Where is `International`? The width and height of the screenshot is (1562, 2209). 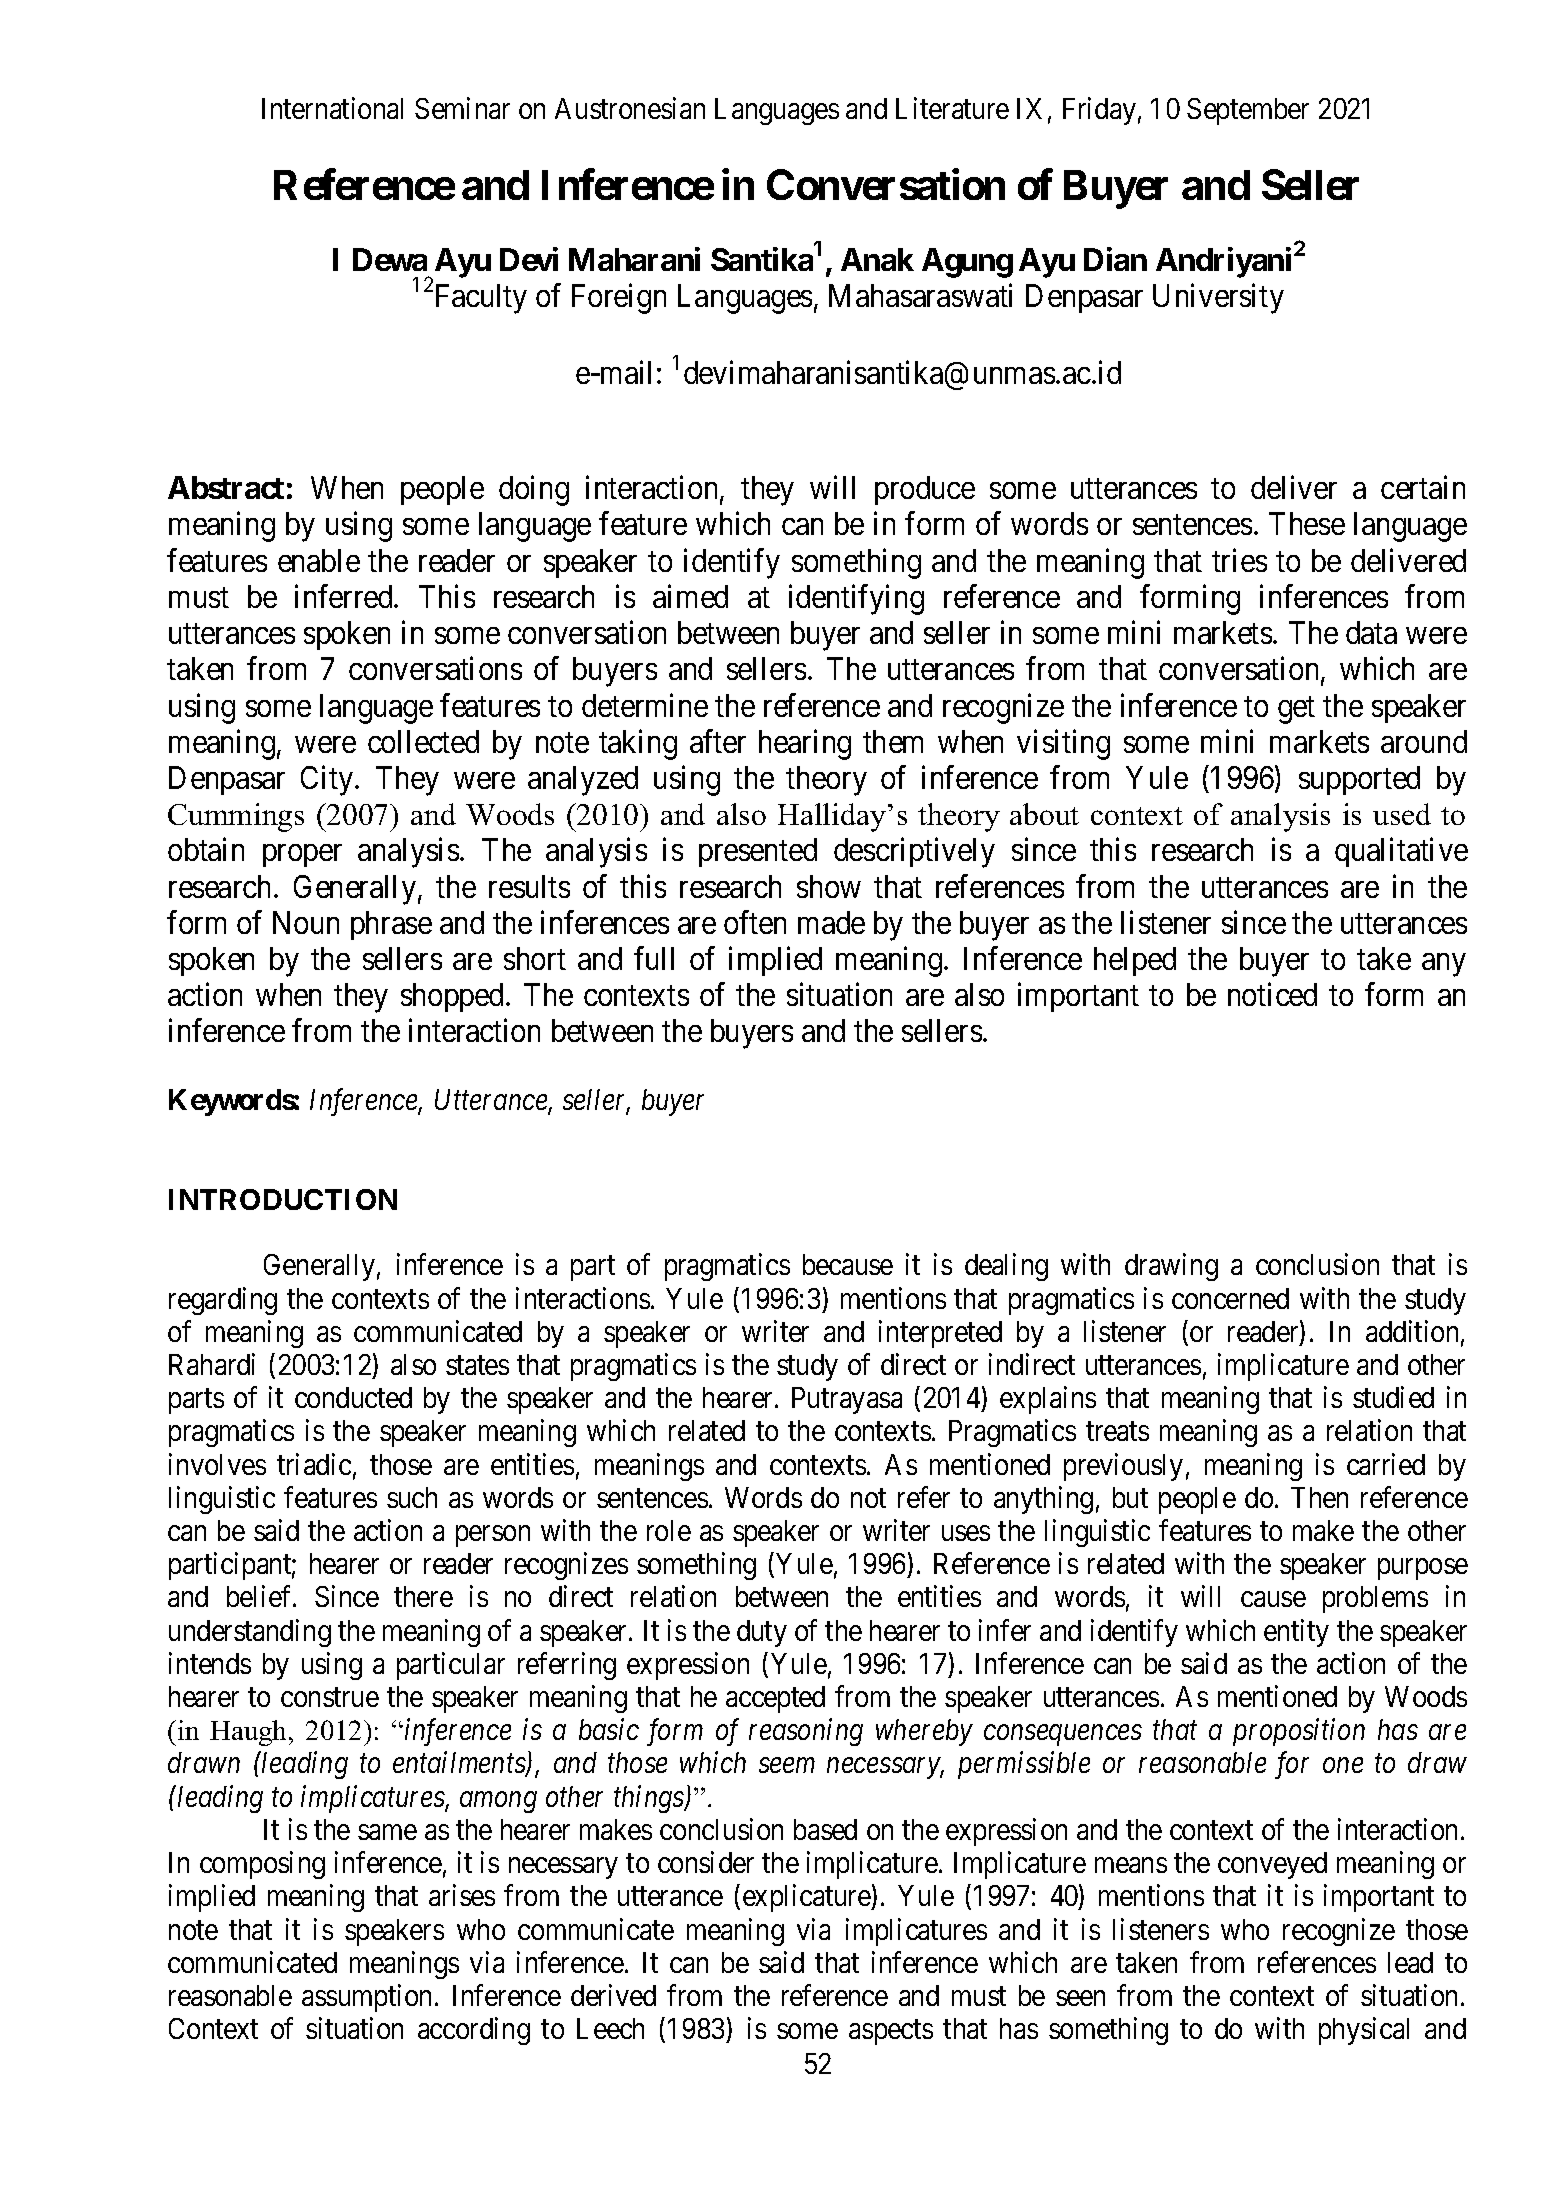
International is located at coordinates (332, 108).
